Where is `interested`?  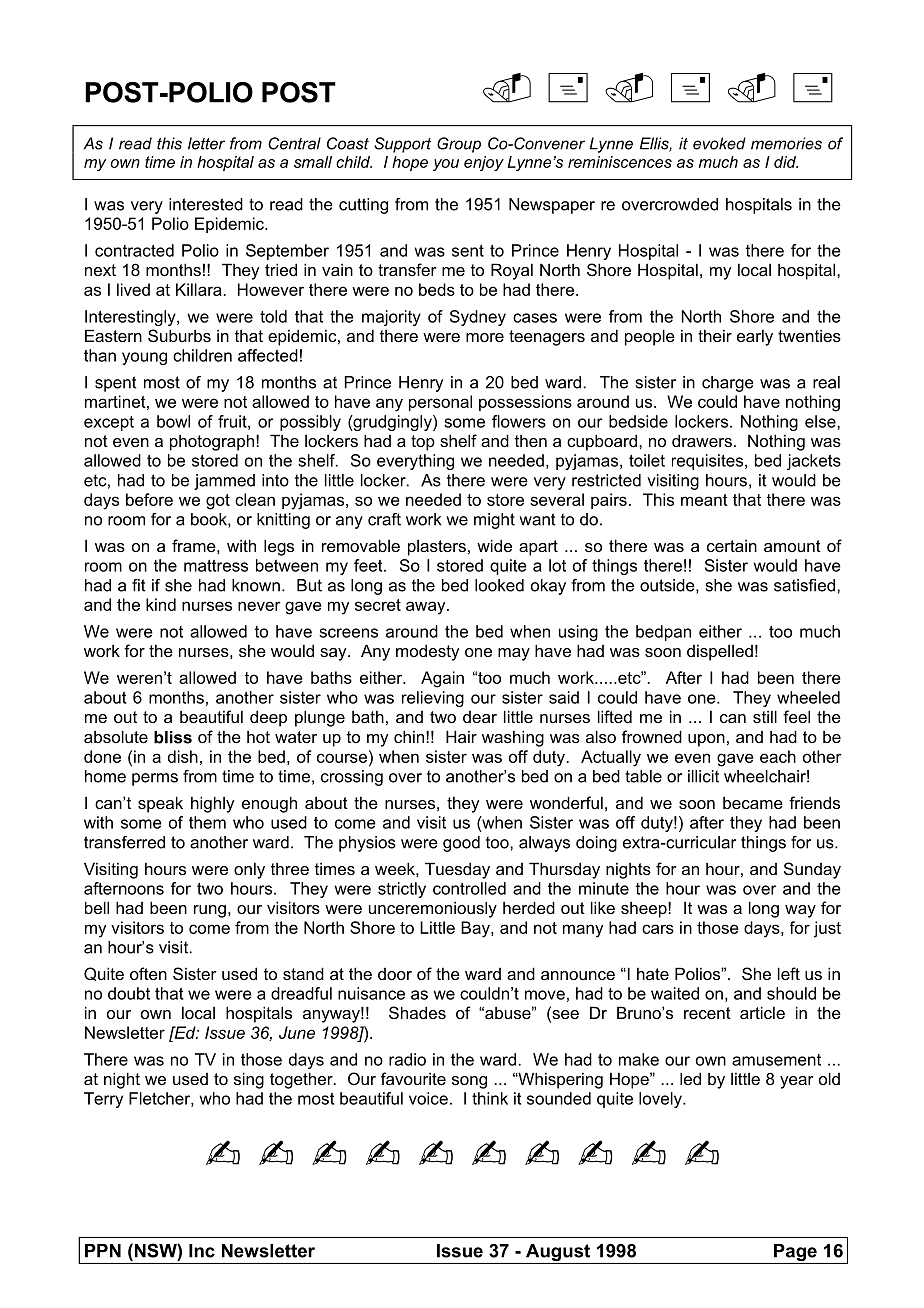 interested is located at coordinates (206, 204).
